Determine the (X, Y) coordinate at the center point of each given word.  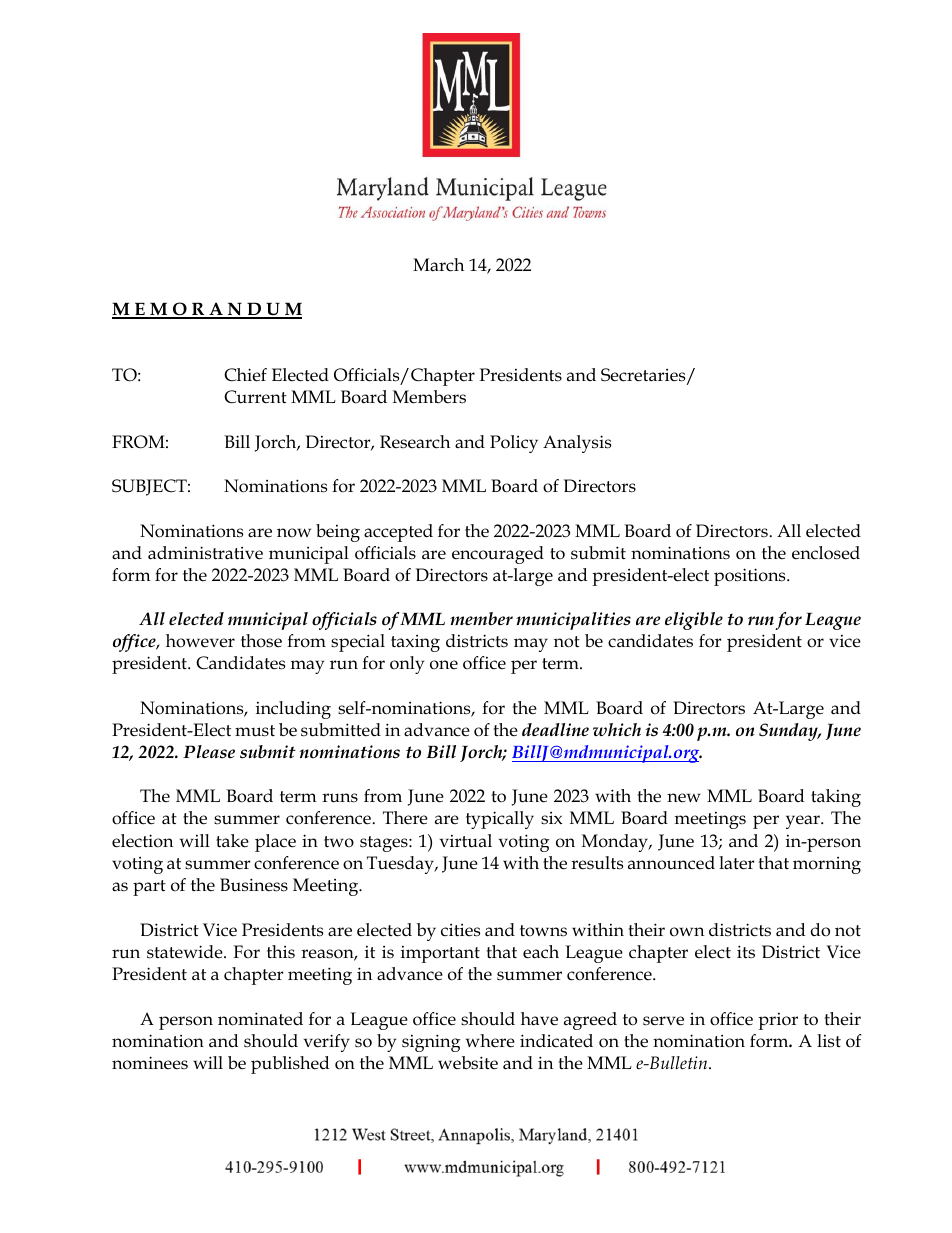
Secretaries (644, 376)
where (490, 1041)
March (438, 265)
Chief (245, 375)
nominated (260, 1019)
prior (778, 1021)
